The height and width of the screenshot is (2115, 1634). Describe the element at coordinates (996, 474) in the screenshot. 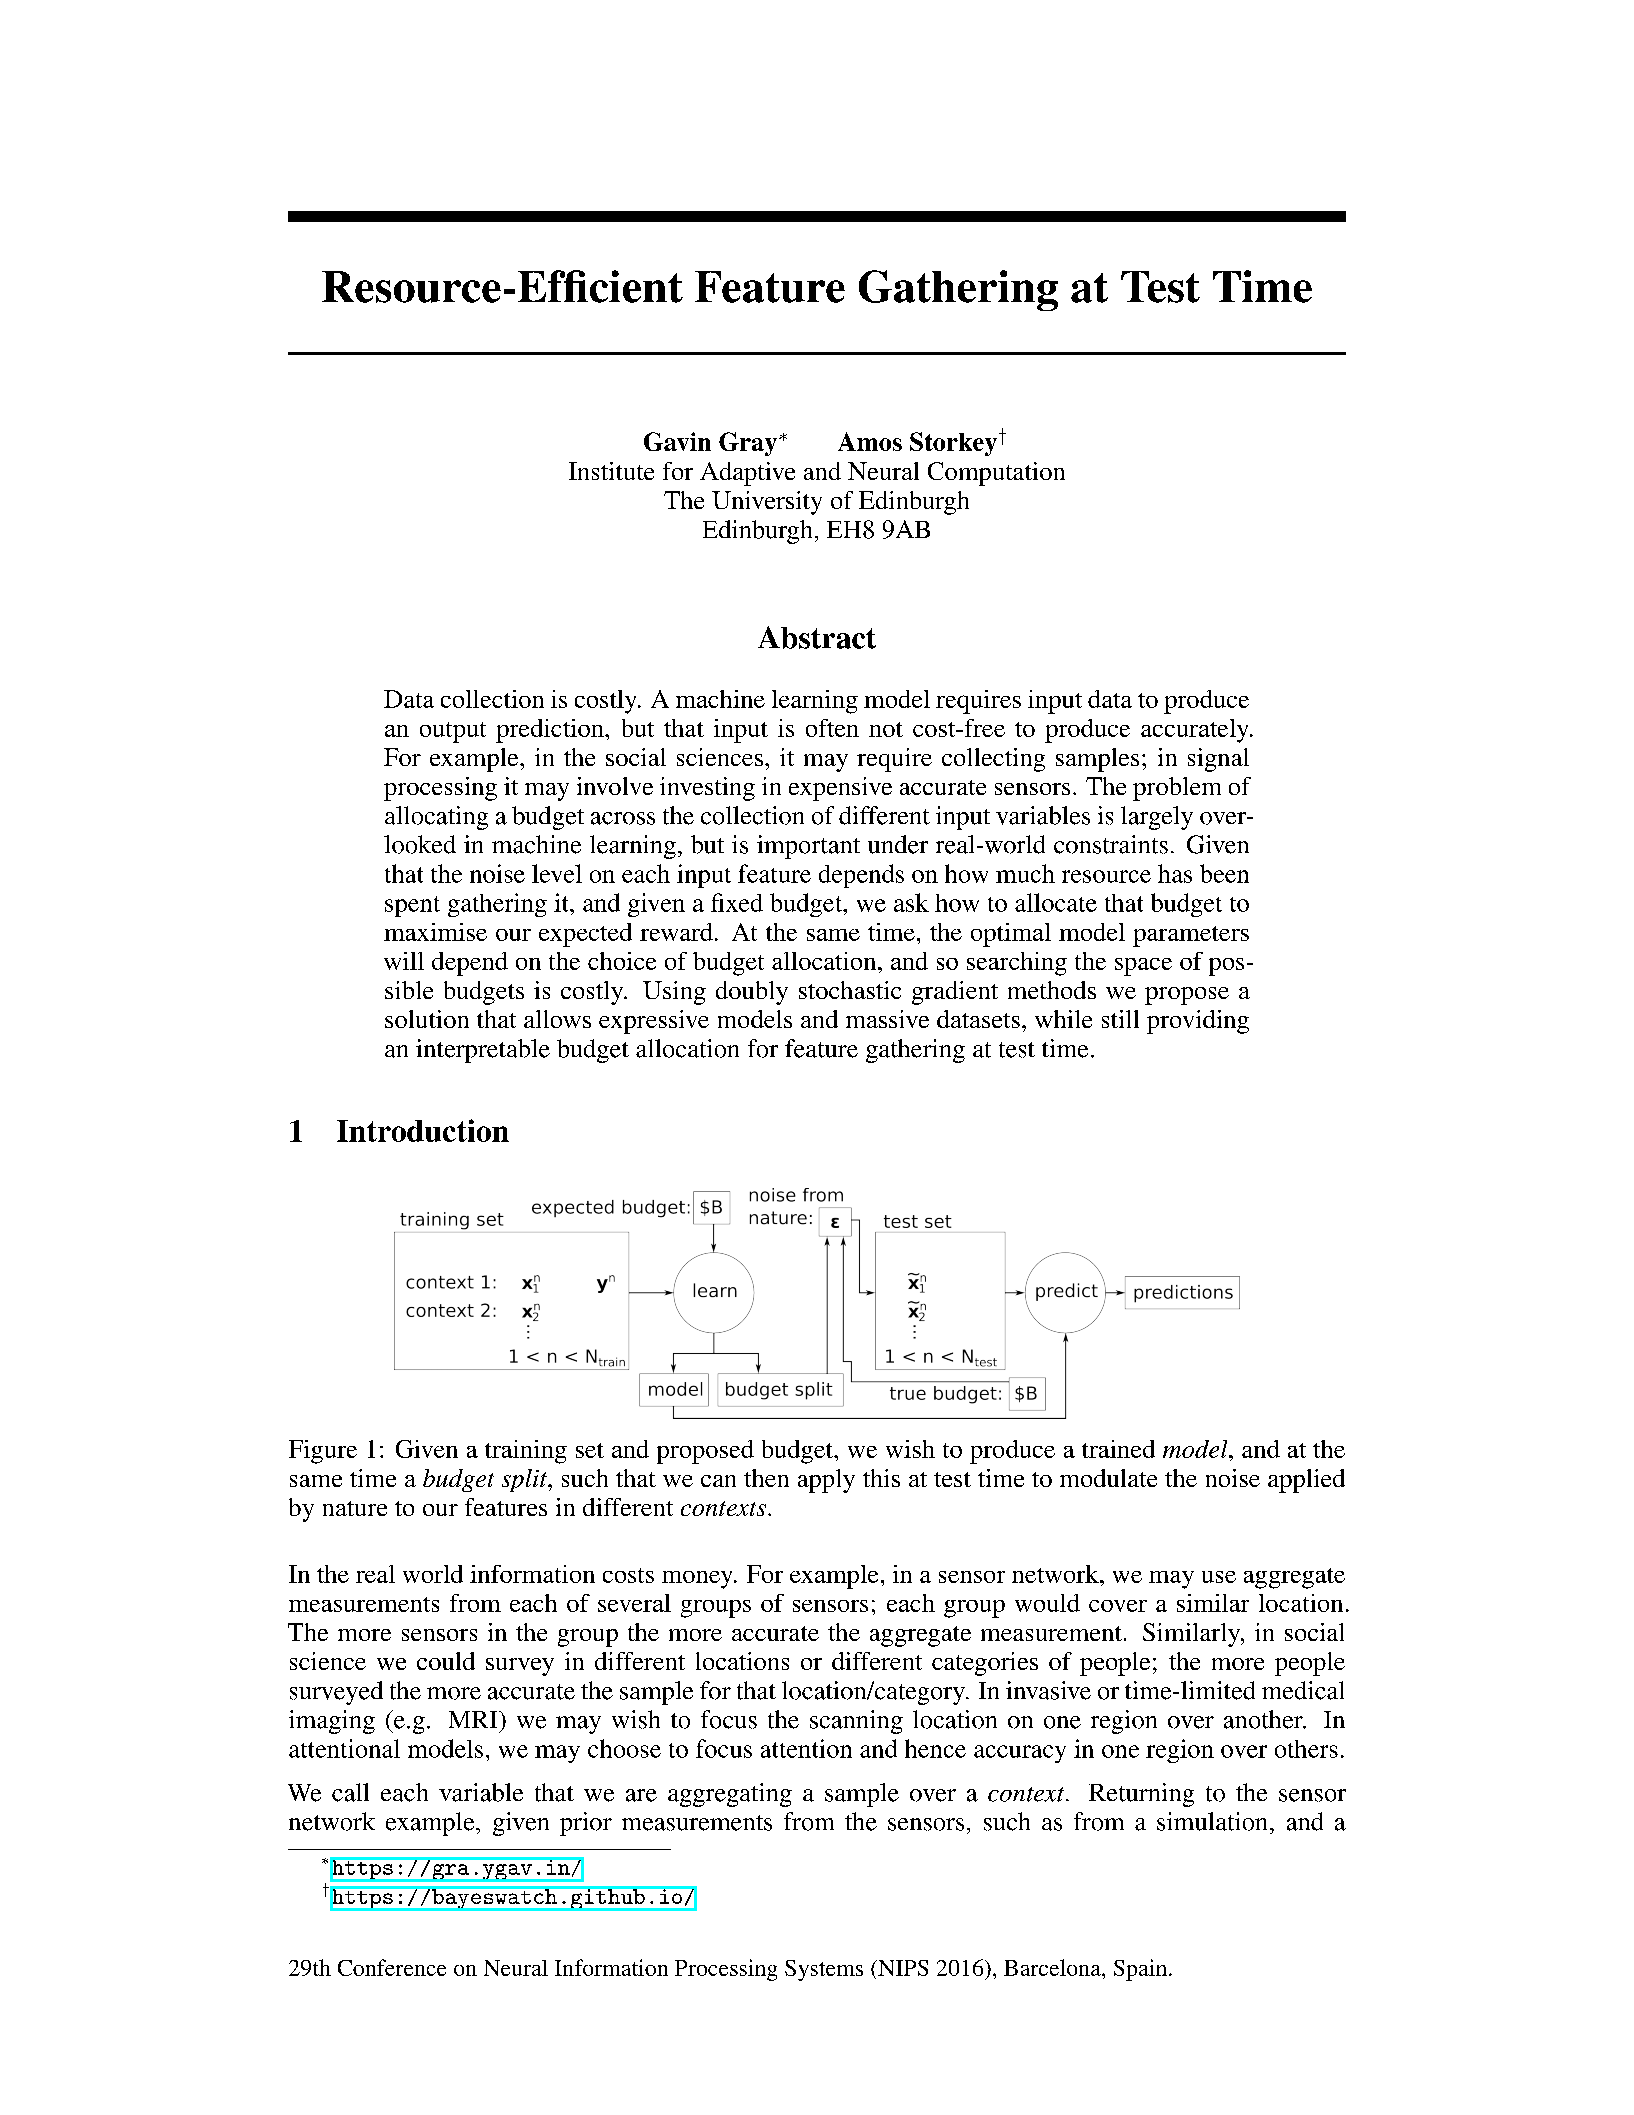

I see `Computation` at that location.
